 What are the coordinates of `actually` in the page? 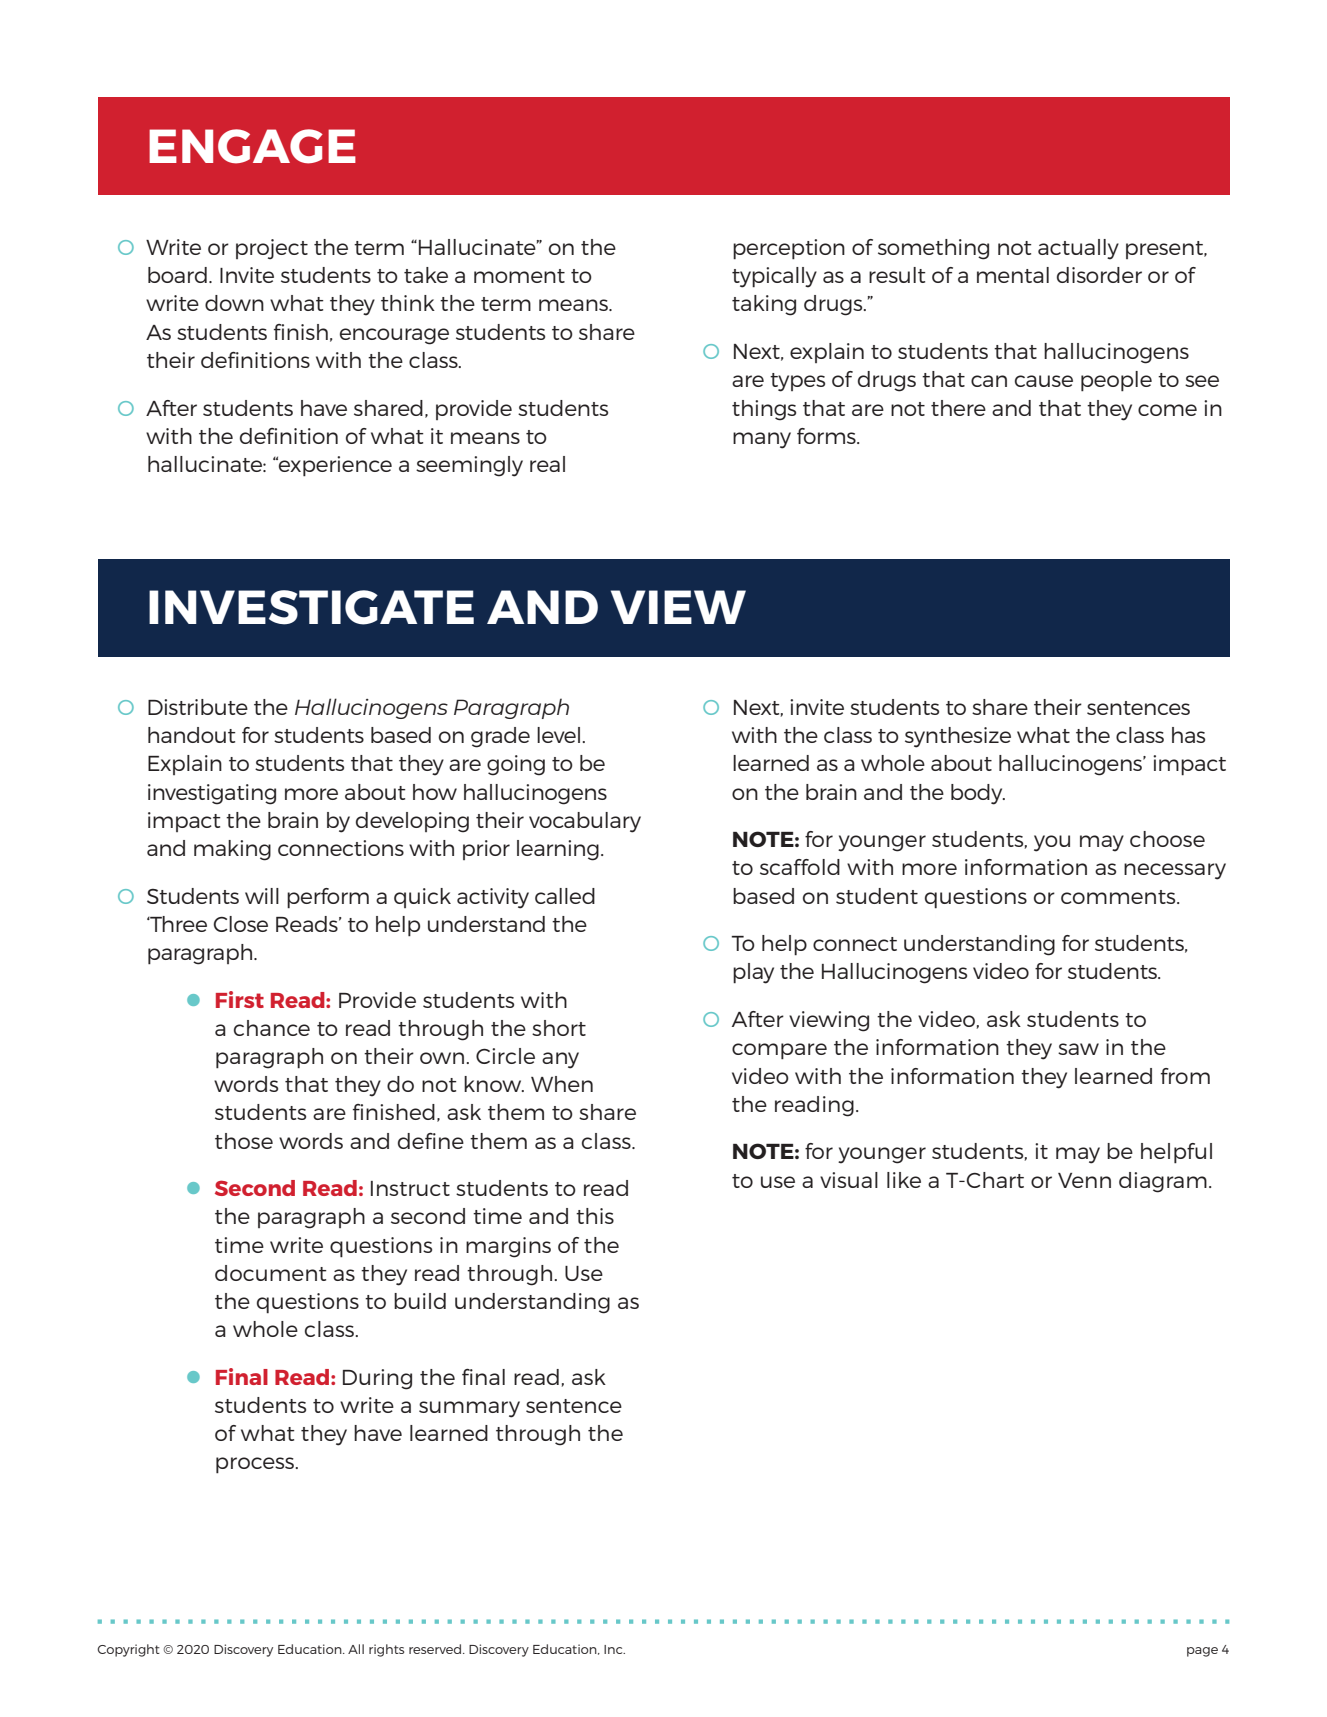 It's located at (1078, 249).
